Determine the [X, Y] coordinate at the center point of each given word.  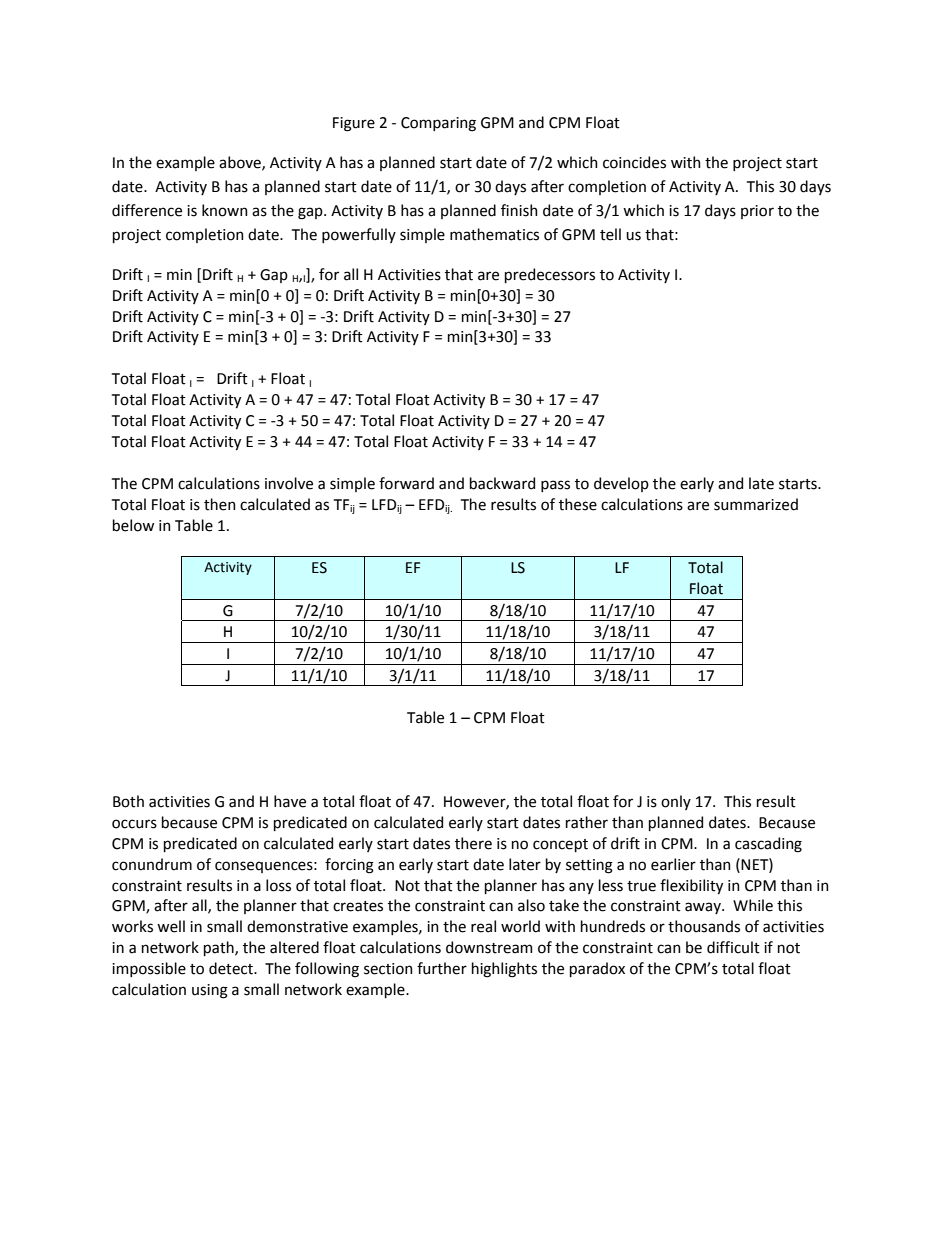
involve [289, 483]
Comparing [438, 124]
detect [232, 968]
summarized [756, 504]
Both [128, 801]
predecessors [550, 275]
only [676, 802]
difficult [733, 947]
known [225, 210]
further [442, 968]
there [473, 843]
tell [610, 234]
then [220, 504]
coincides [634, 162]
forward [406, 483]
